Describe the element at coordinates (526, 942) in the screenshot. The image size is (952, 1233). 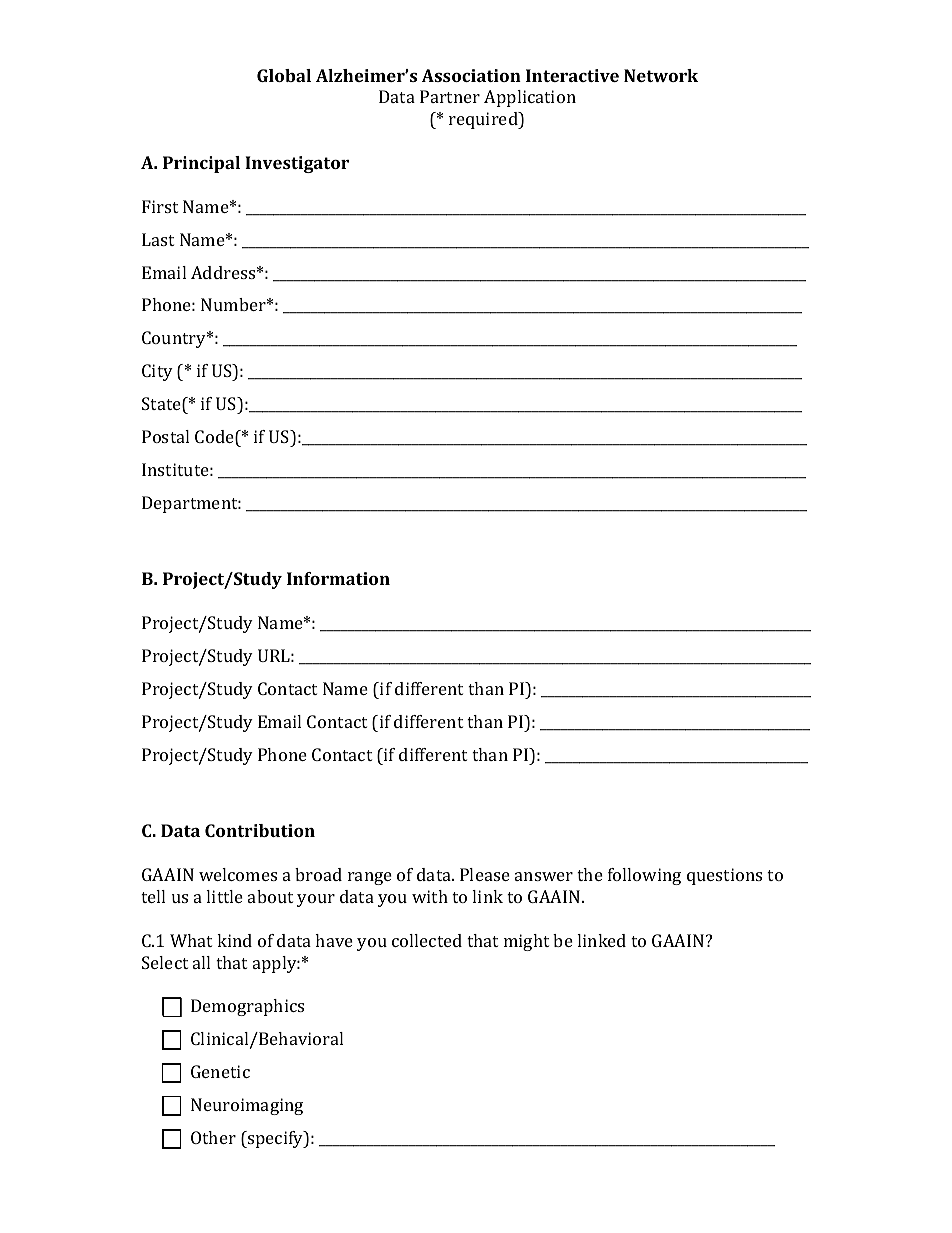
I see `might` at that location.
